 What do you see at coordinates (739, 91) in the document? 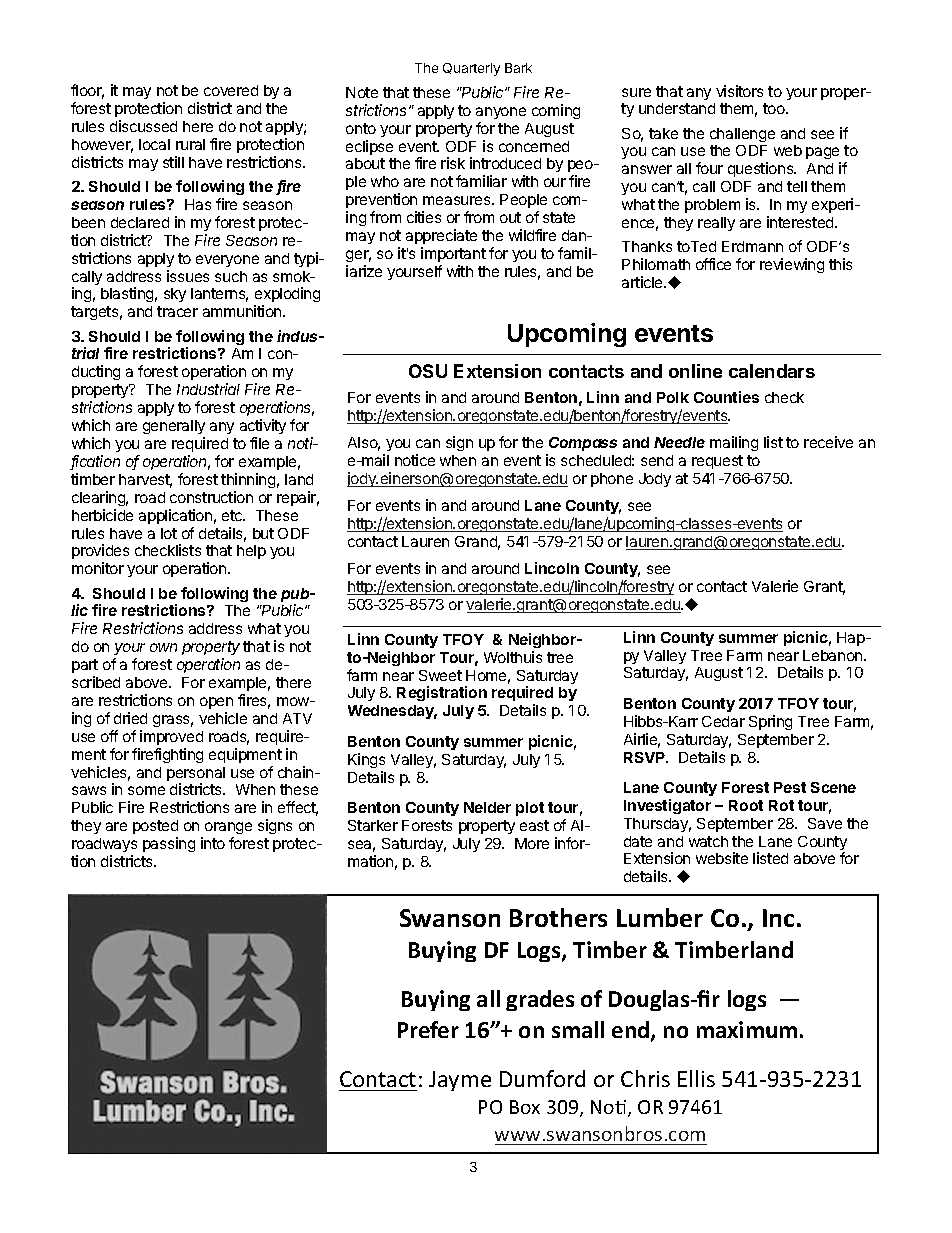
I see `visitors` at bounding box center [739, 91].
